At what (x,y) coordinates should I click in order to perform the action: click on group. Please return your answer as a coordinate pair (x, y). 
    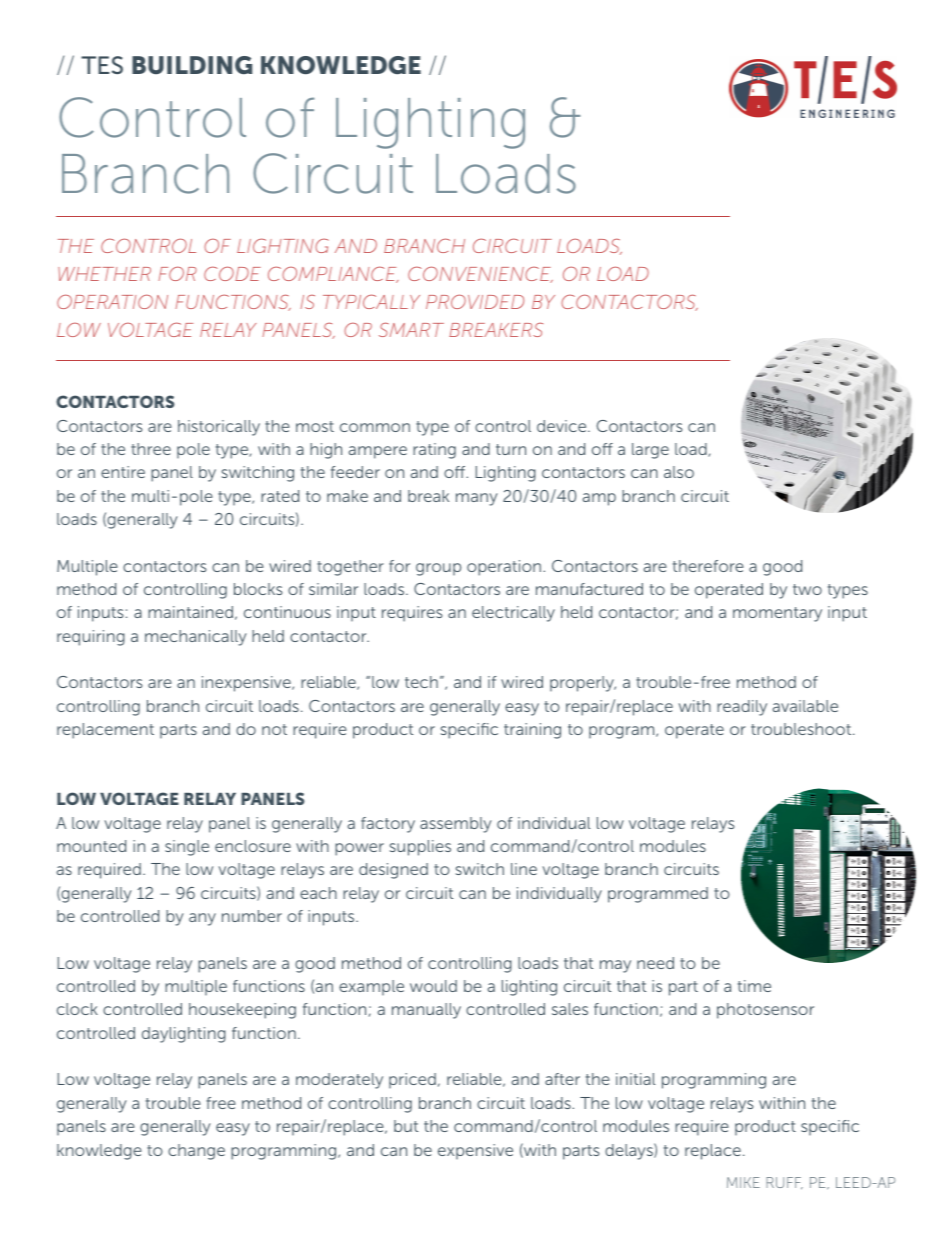
    Looking at the image, I should click on (438, 569).
